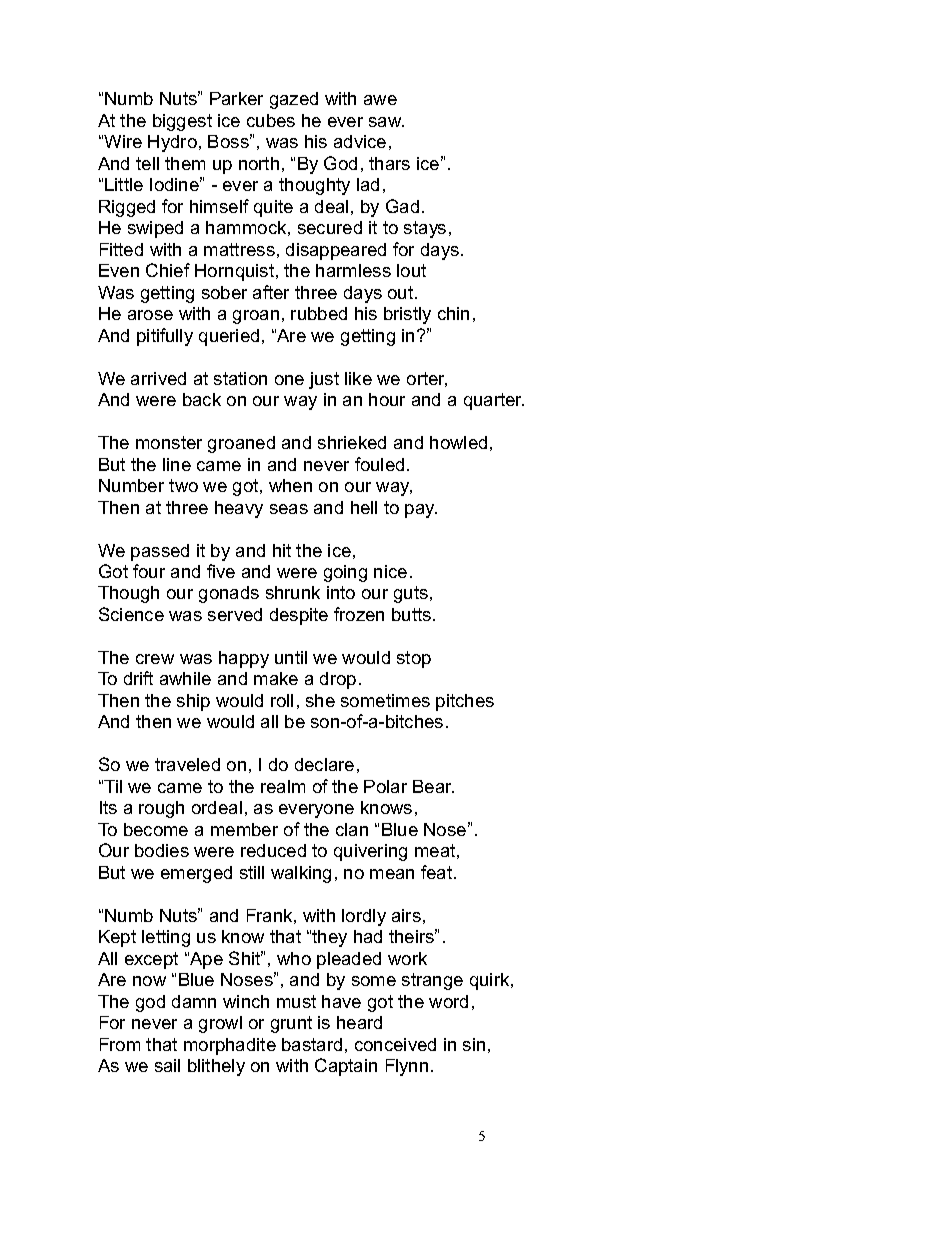 This screenshot has height=1233, width=952. Describe the element at coordinates (438, 872) in the screenshot. I see `feat` at that location.
